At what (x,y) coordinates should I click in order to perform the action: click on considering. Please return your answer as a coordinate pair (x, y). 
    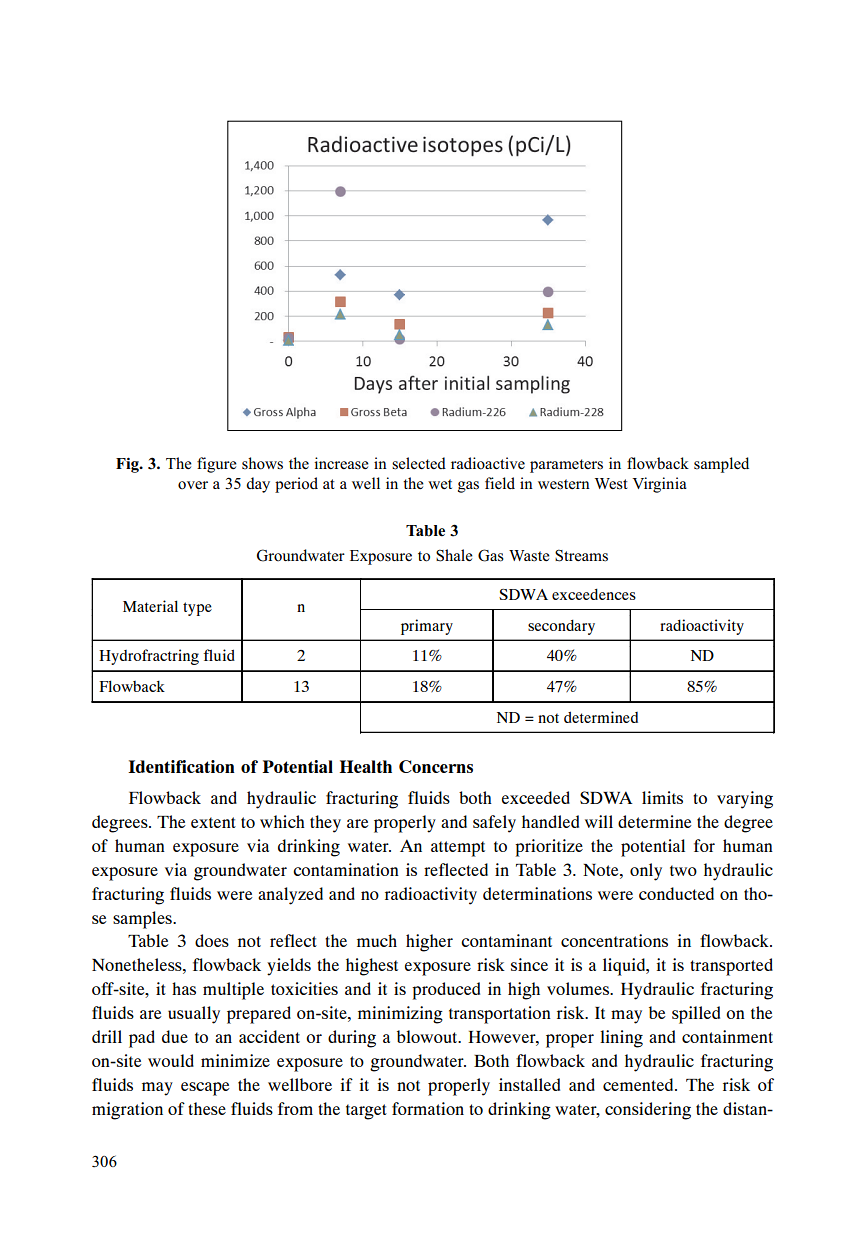
    Looking at the image, I should click on (648, 1111).
